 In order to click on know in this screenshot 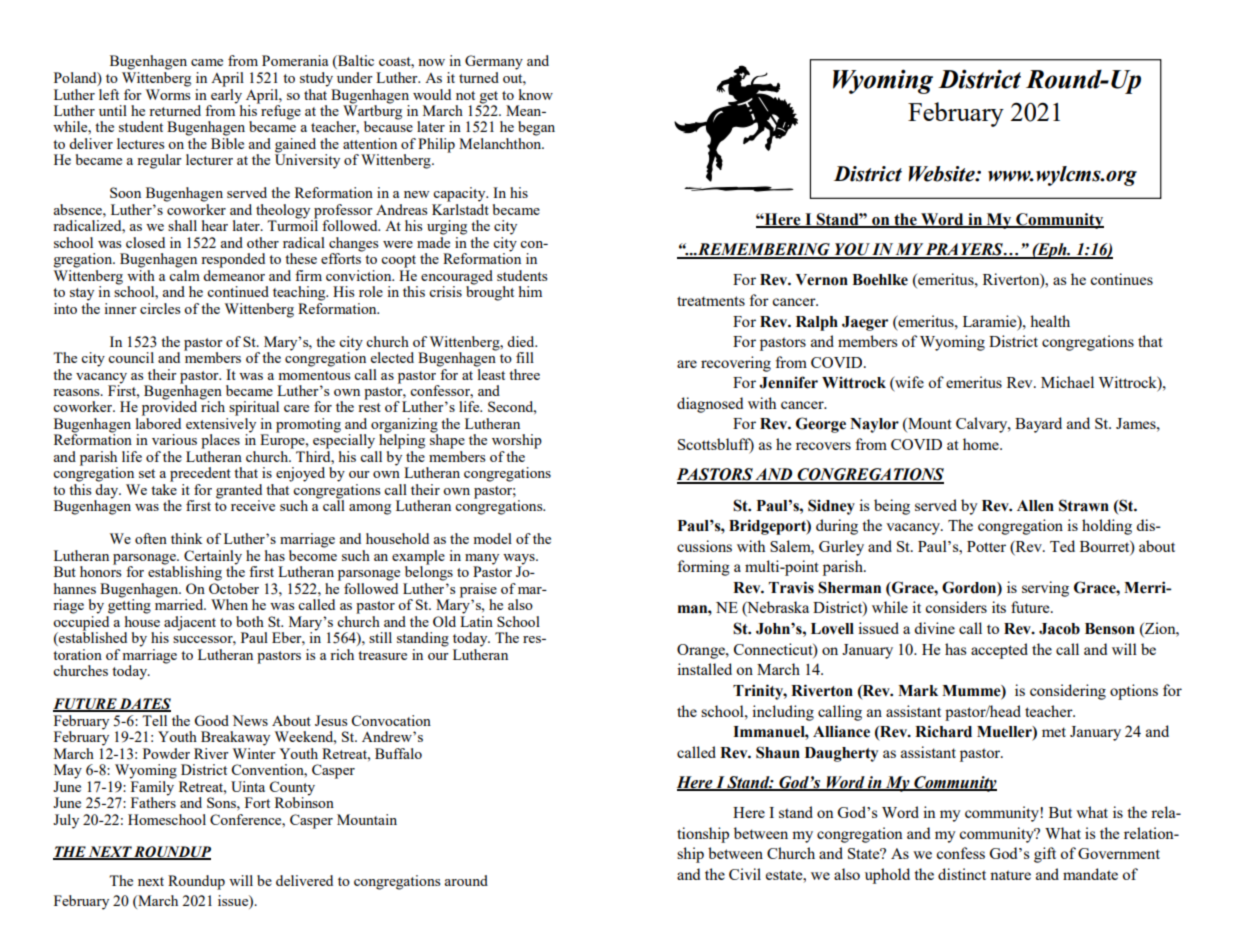, I will do `click(535, 94)`.
